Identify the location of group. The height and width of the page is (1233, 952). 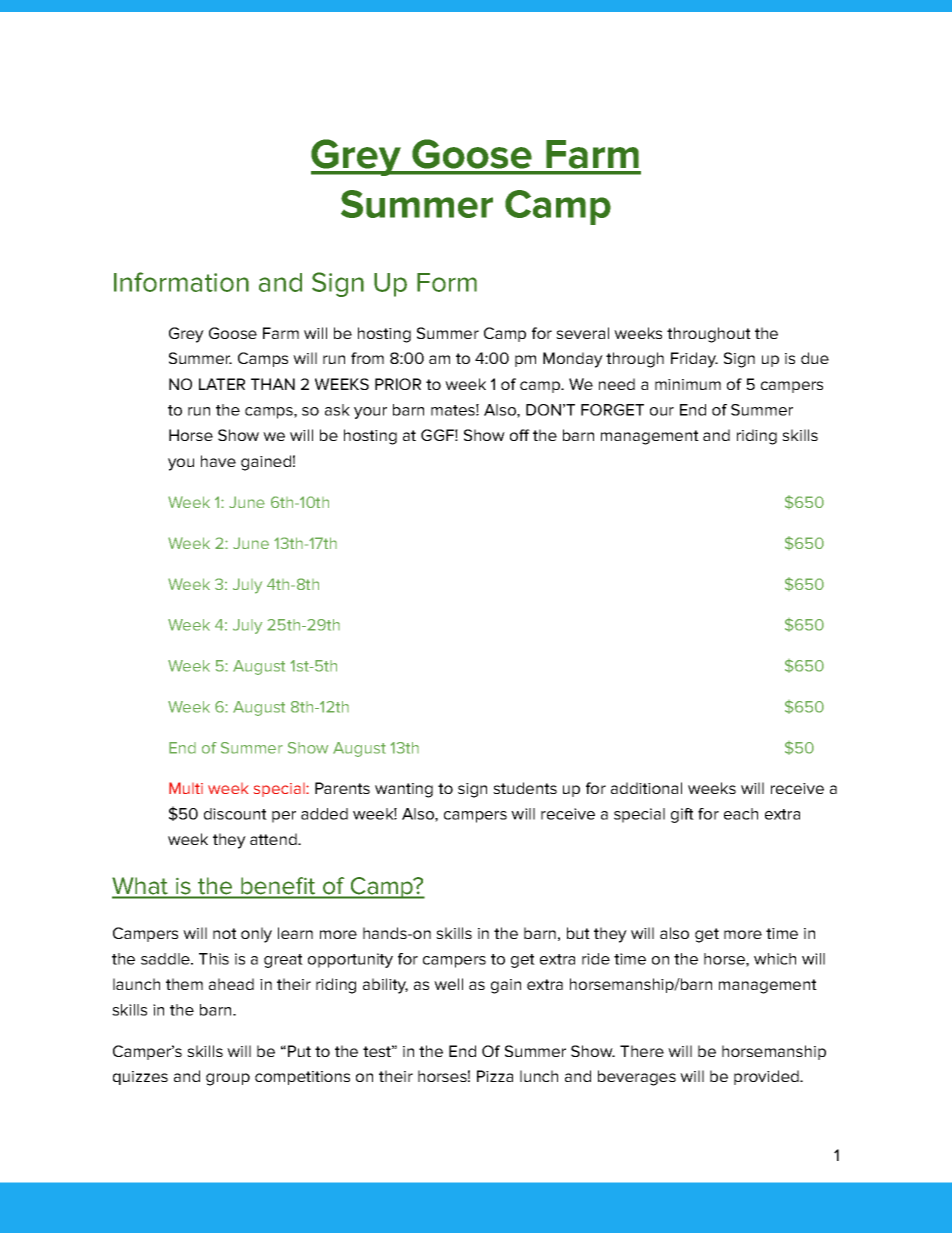
(228, 1079).
